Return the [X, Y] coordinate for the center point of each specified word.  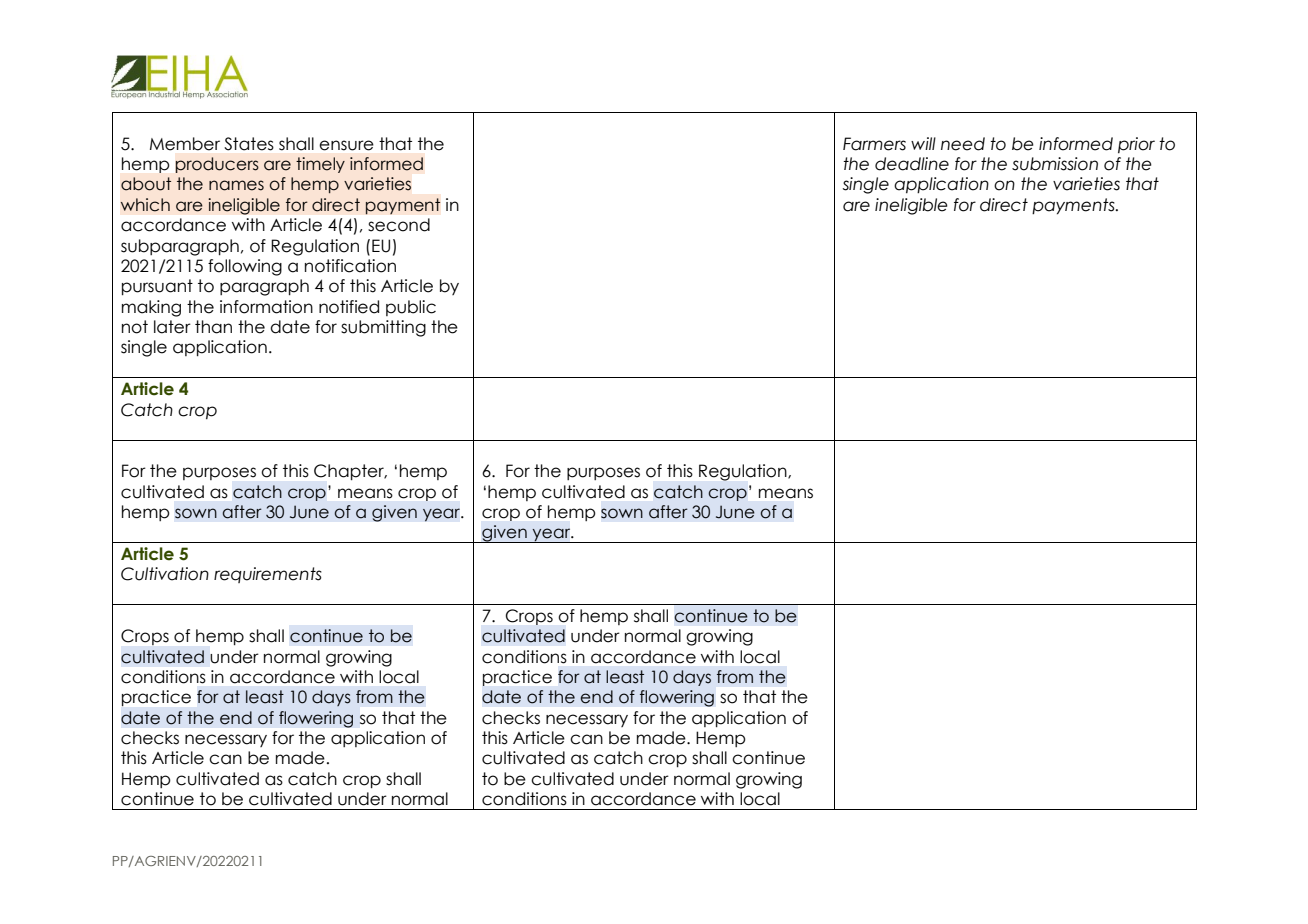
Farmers [874, 144]
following [245, 267]
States [249, 144]
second [399, 225]
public [411, 308]
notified [349, 307]
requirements [268, 575]
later [172, 327]
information [266, 307]
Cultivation [165, 574]
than [213, 327]
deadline [912, 164]
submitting [383, 328]
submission [1055, 164]
